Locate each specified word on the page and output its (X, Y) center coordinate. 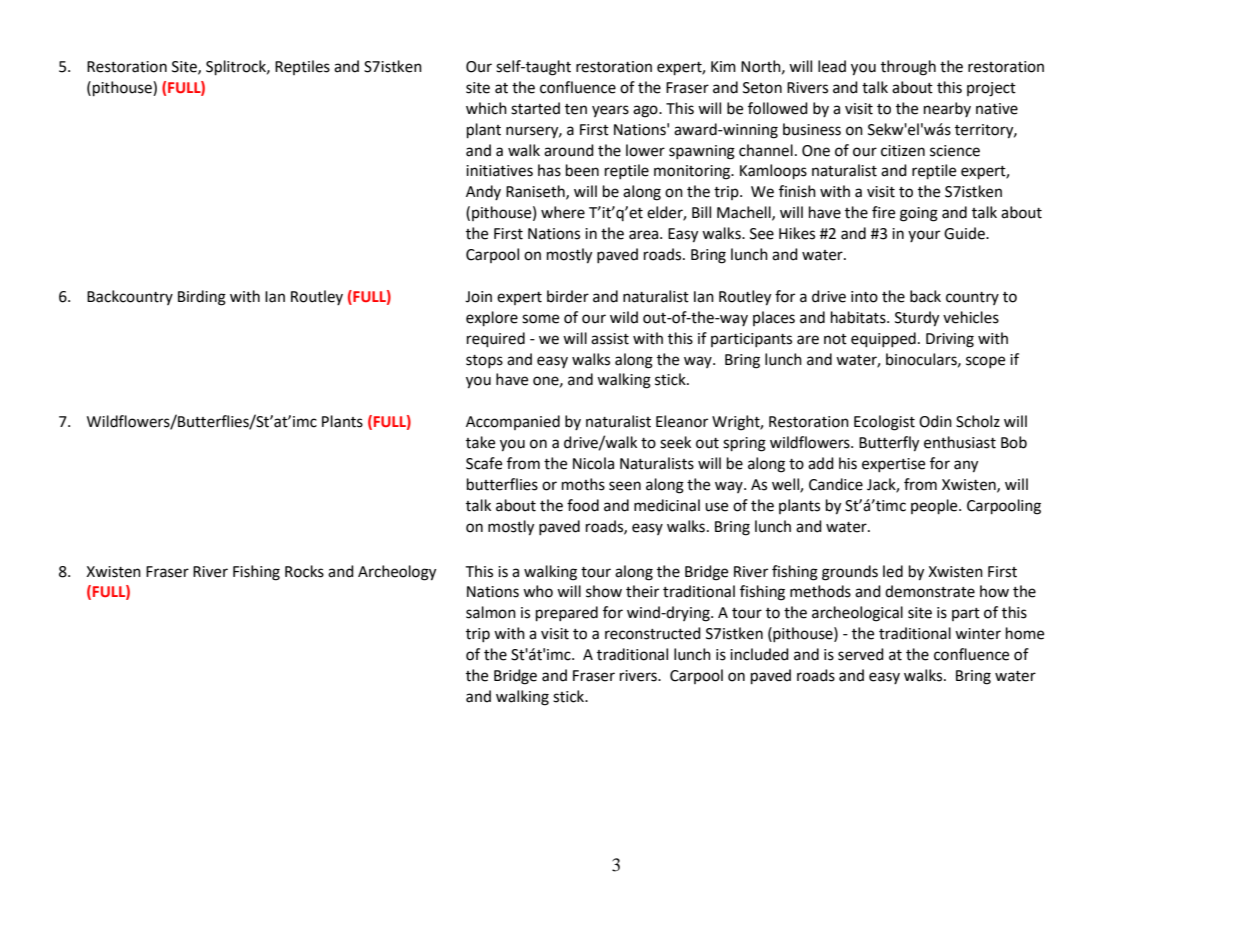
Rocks (304, 571)
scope (985, 362)
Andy (483, 192)
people (935, 507)
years (610, 111)
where (563, 212)
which (486, 108)
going (919, 214)
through (908, 68)
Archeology (397, 573)
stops (484, 361)
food (583, 505)
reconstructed (653, 633)
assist (610, 339)
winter (978, 634)
